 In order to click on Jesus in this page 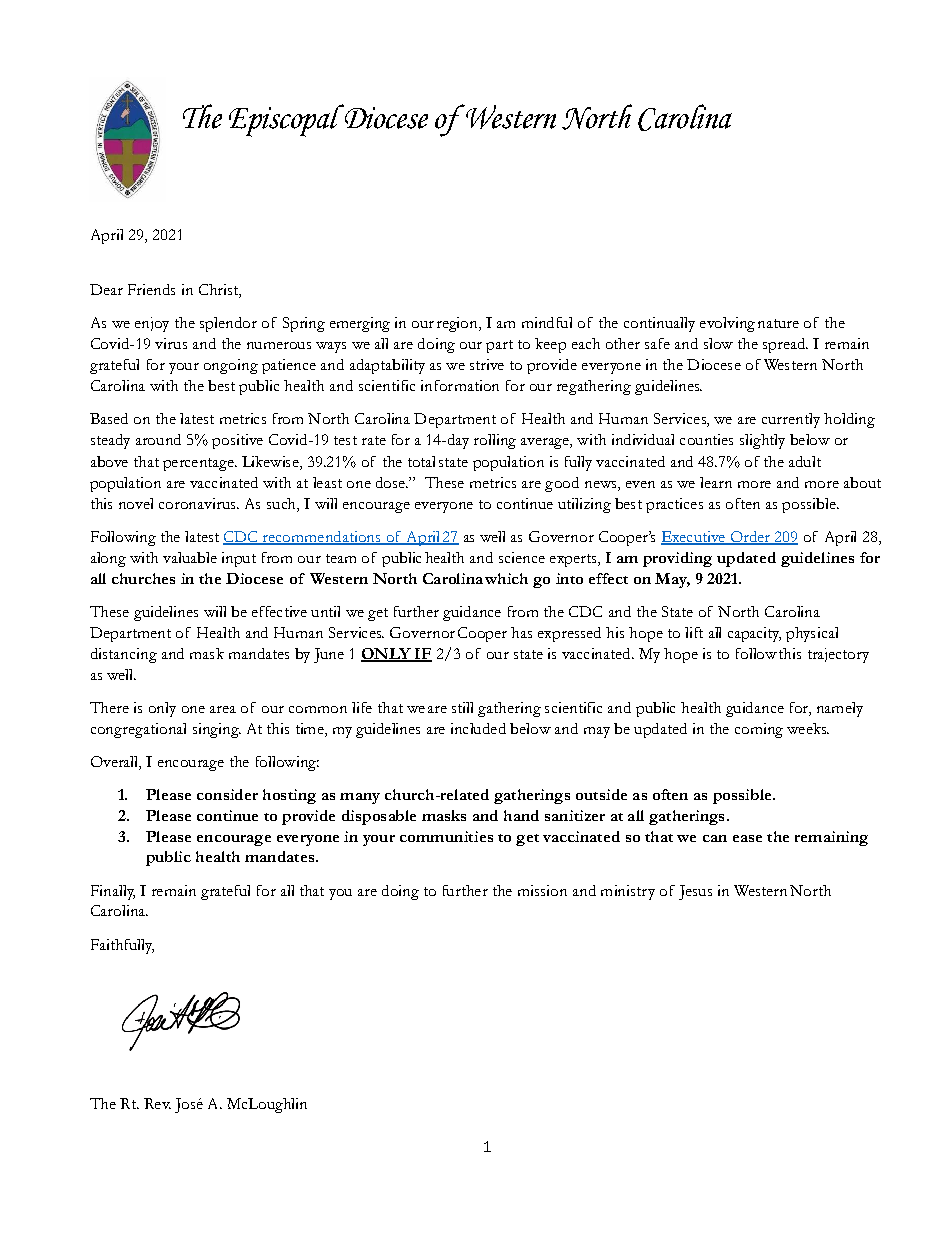, I will do `click(695, 892)`.
